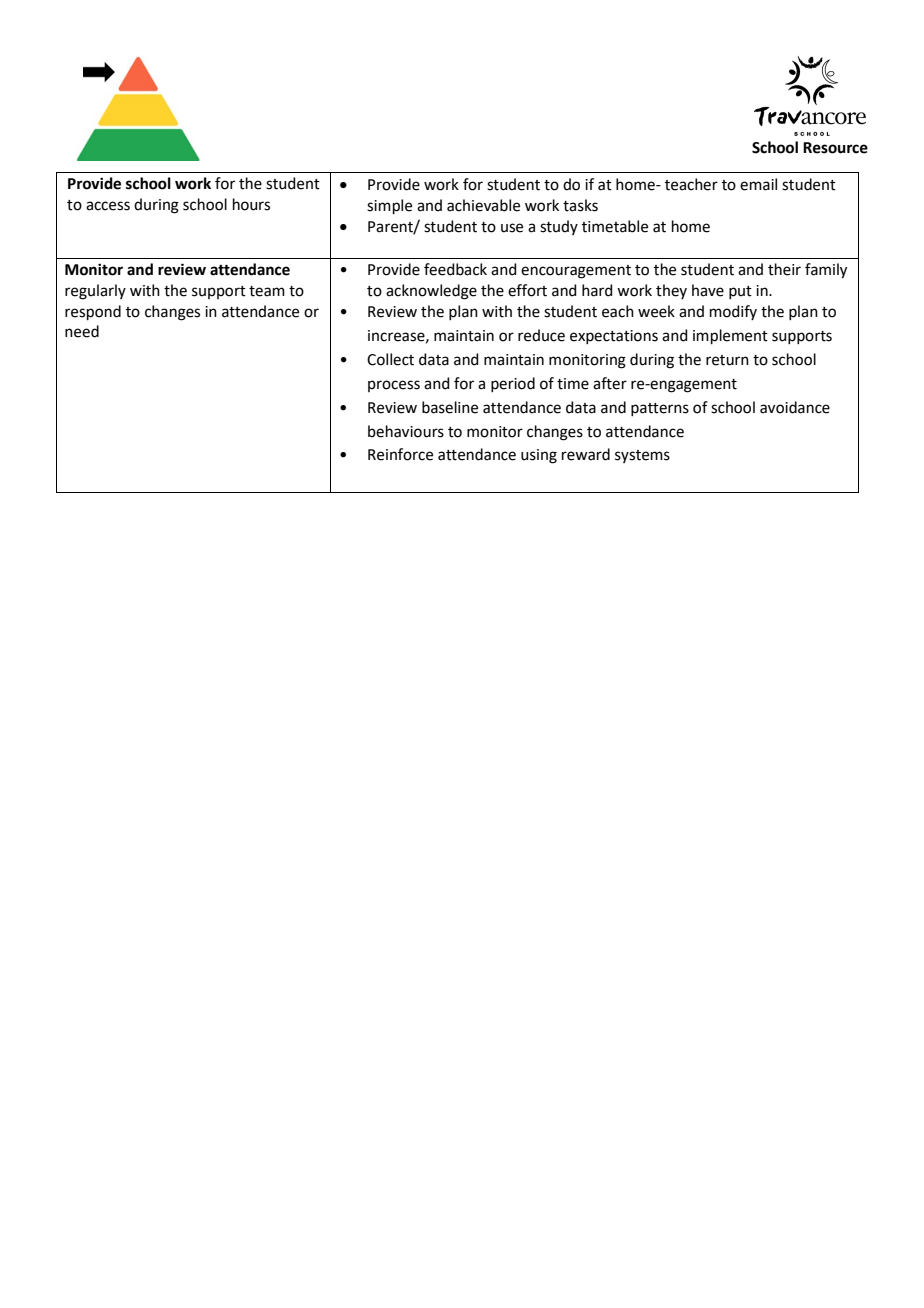  I want to click on feedback, so click(455, 269).
